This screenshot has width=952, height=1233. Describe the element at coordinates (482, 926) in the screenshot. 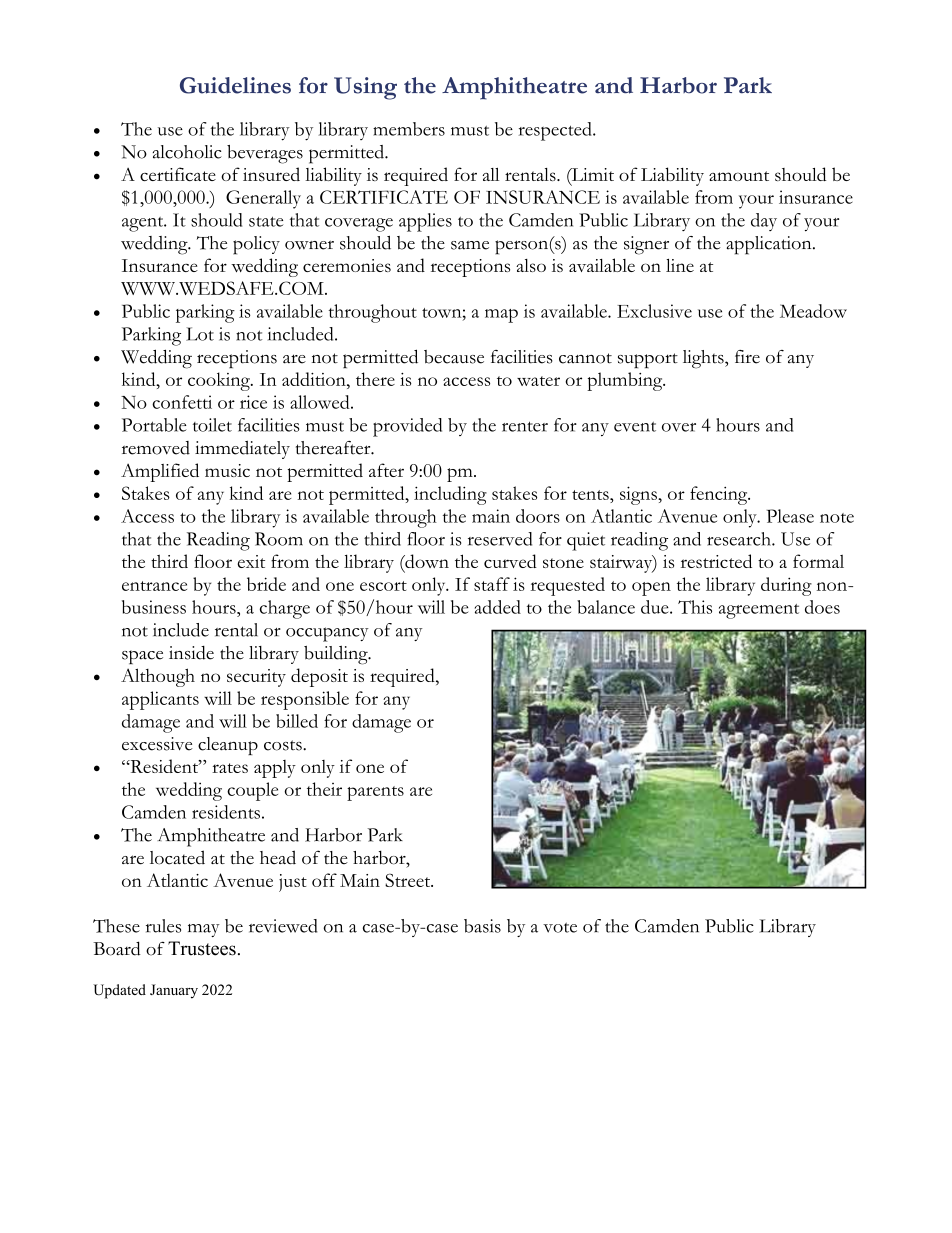

I see `basis` at that location.
